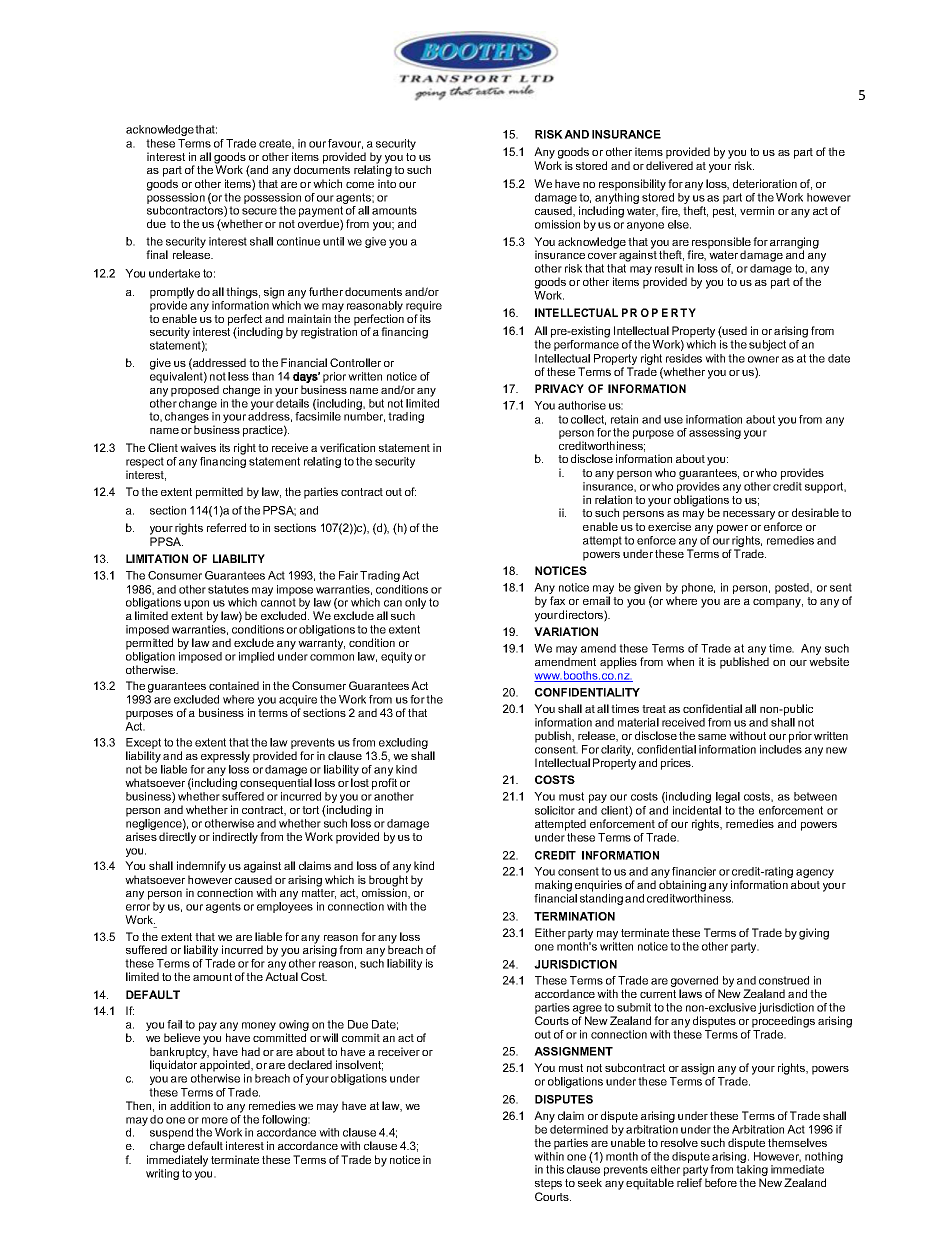  What do you see at coordinates (559, 388) in the screenshot?
I see `PRIVACY` at bounding box center [559, 388].
